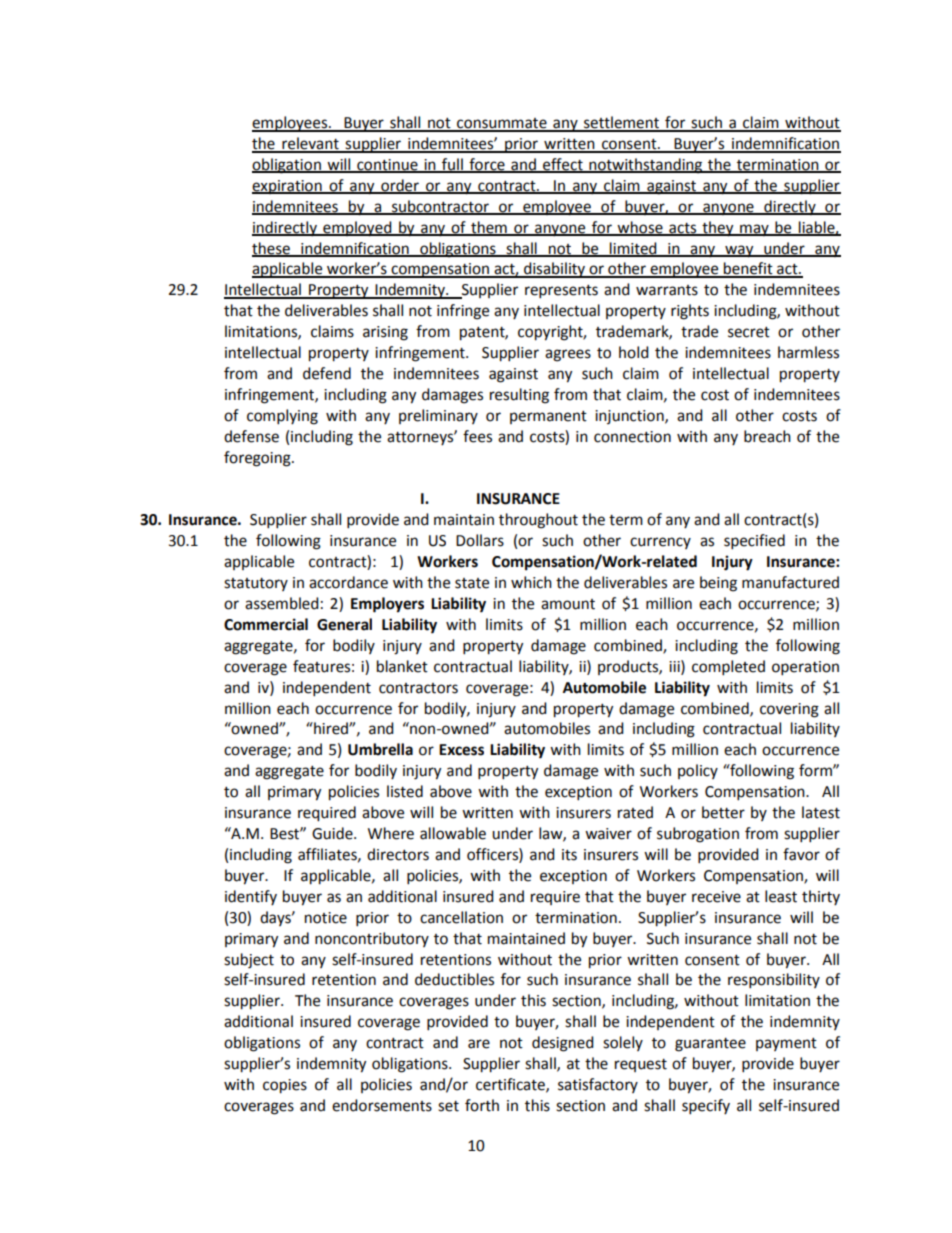 Image resolution: width=952 pixels, height=1233 pixels. What do you see at coordinates (310, 144) in the page?
I see `relevant` at bounding box center [310, 144].
